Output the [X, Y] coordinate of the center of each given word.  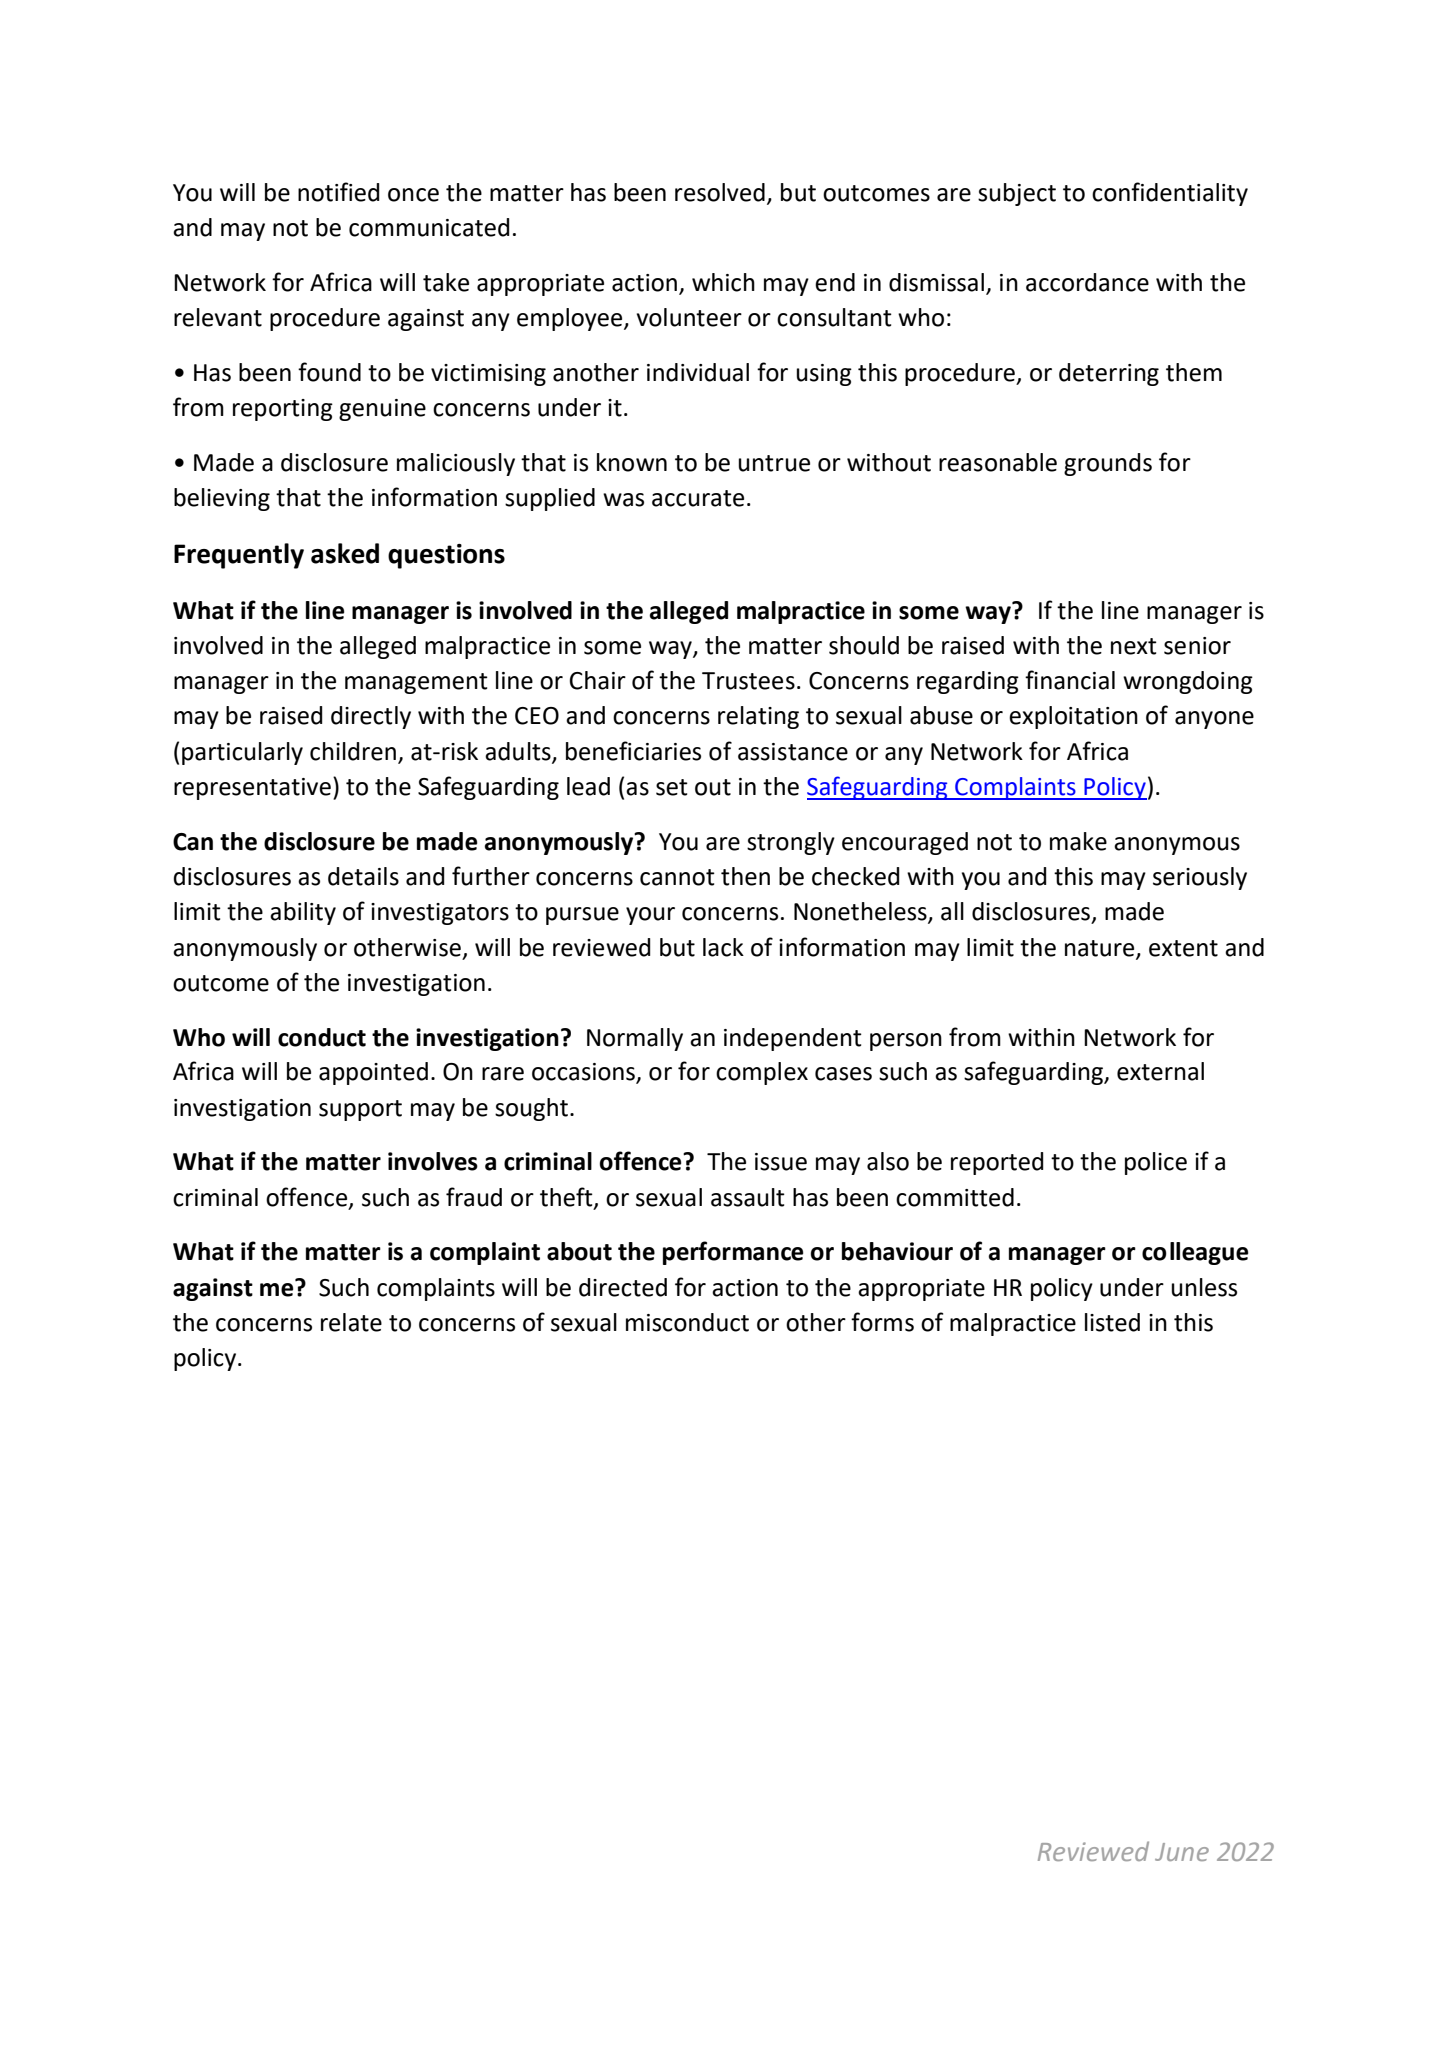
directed [623, 1287]
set [672, 787]
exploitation [1073, 717]
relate [351, 1322]
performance [733, 1253]
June [1182, 1852]
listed [1112, 1322]
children [353, 751]
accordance [1087, 282]
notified [338, 192]
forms [882, 1322]
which [723, 282]
